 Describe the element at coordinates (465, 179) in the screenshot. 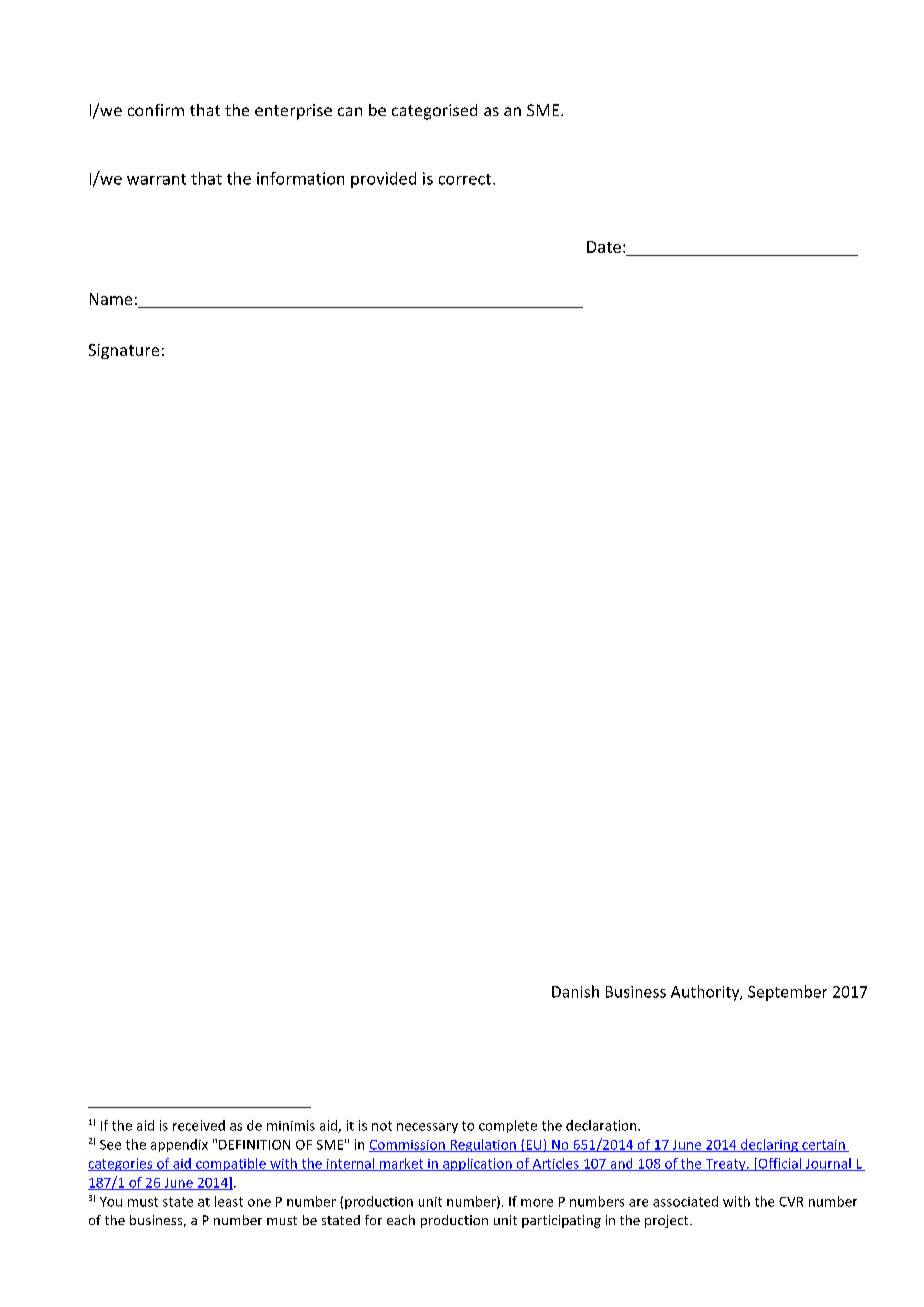

I see `correct` at that location.
